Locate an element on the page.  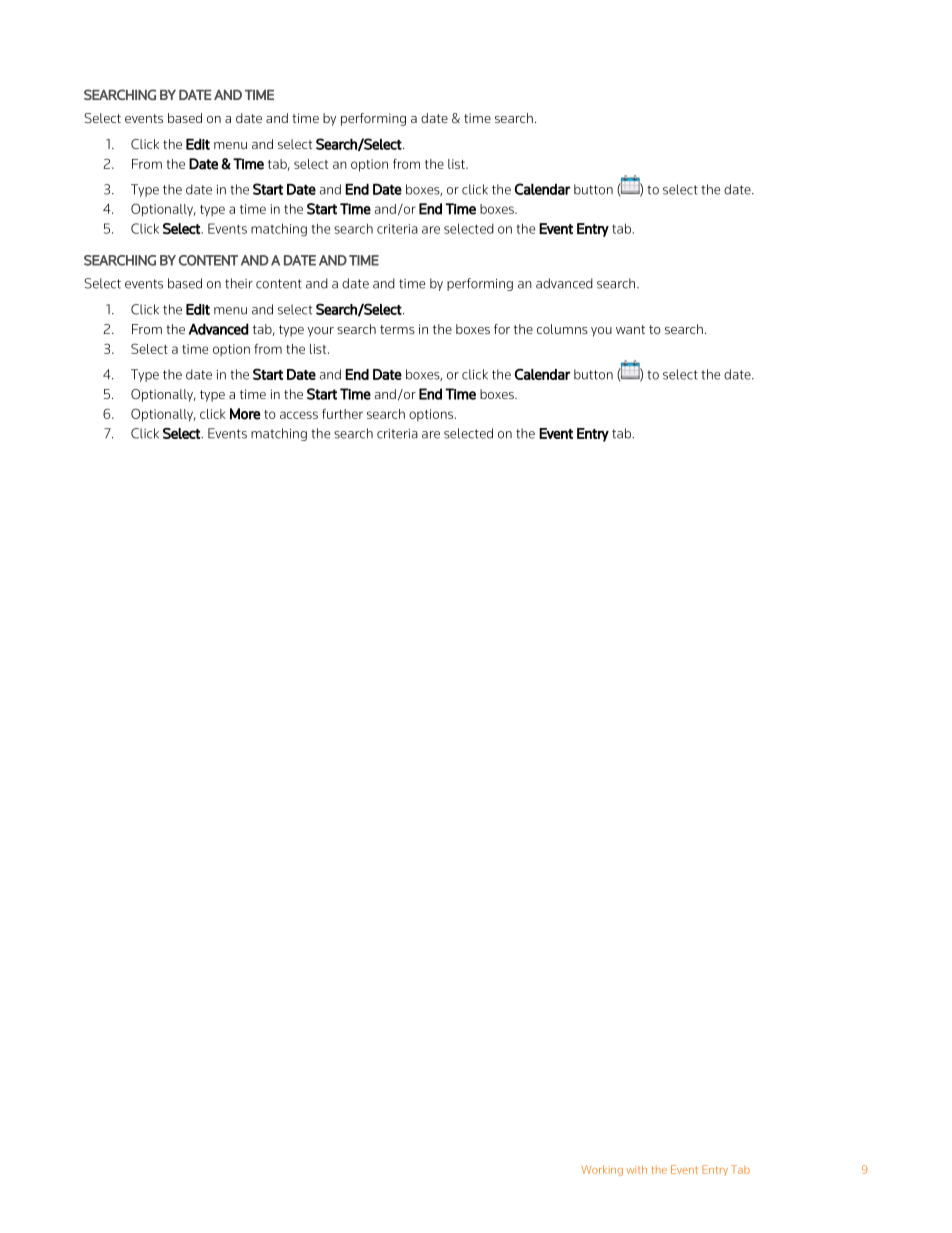
terms is located at coordinates (397, 329).
